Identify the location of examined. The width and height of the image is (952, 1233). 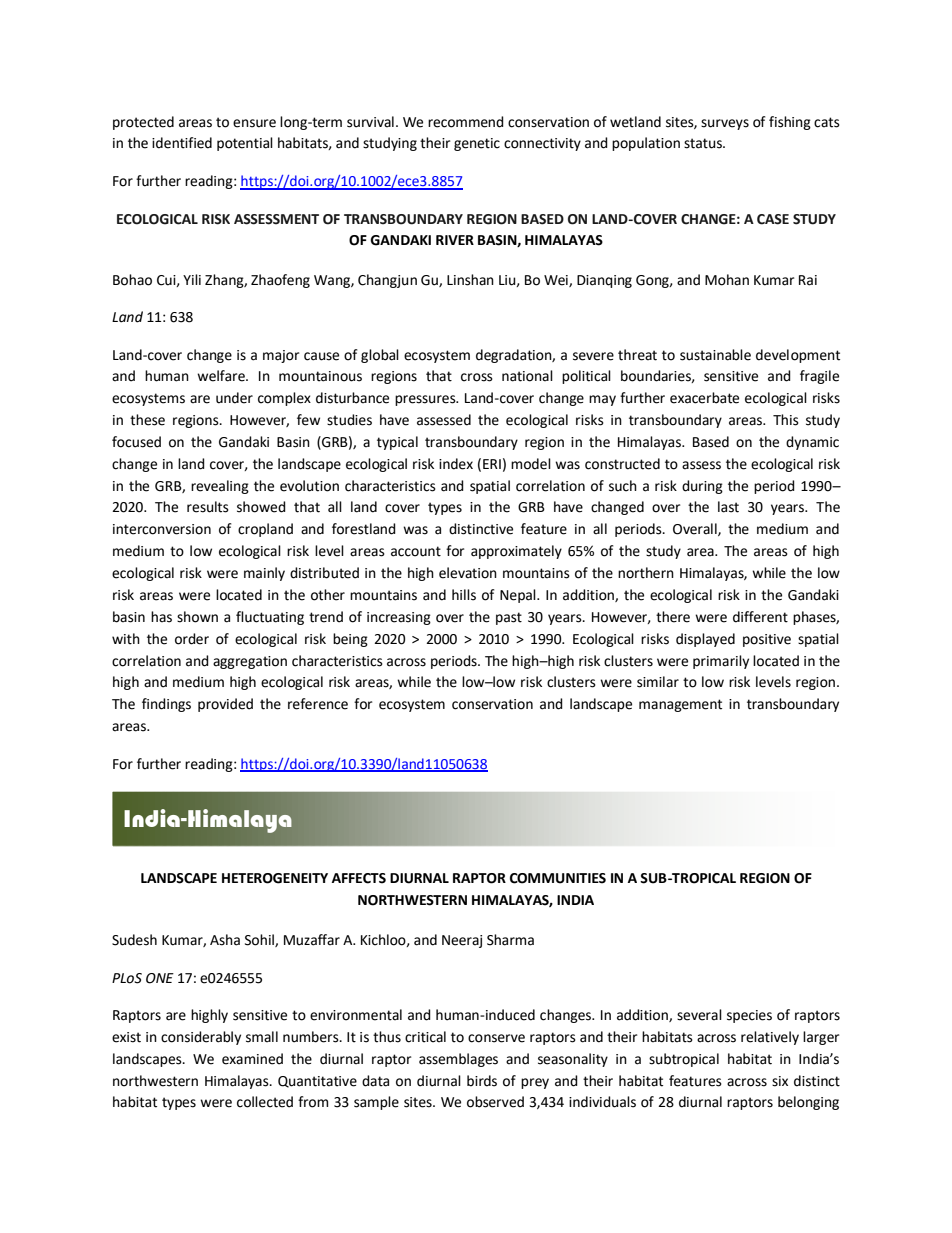
(252, 1059).
